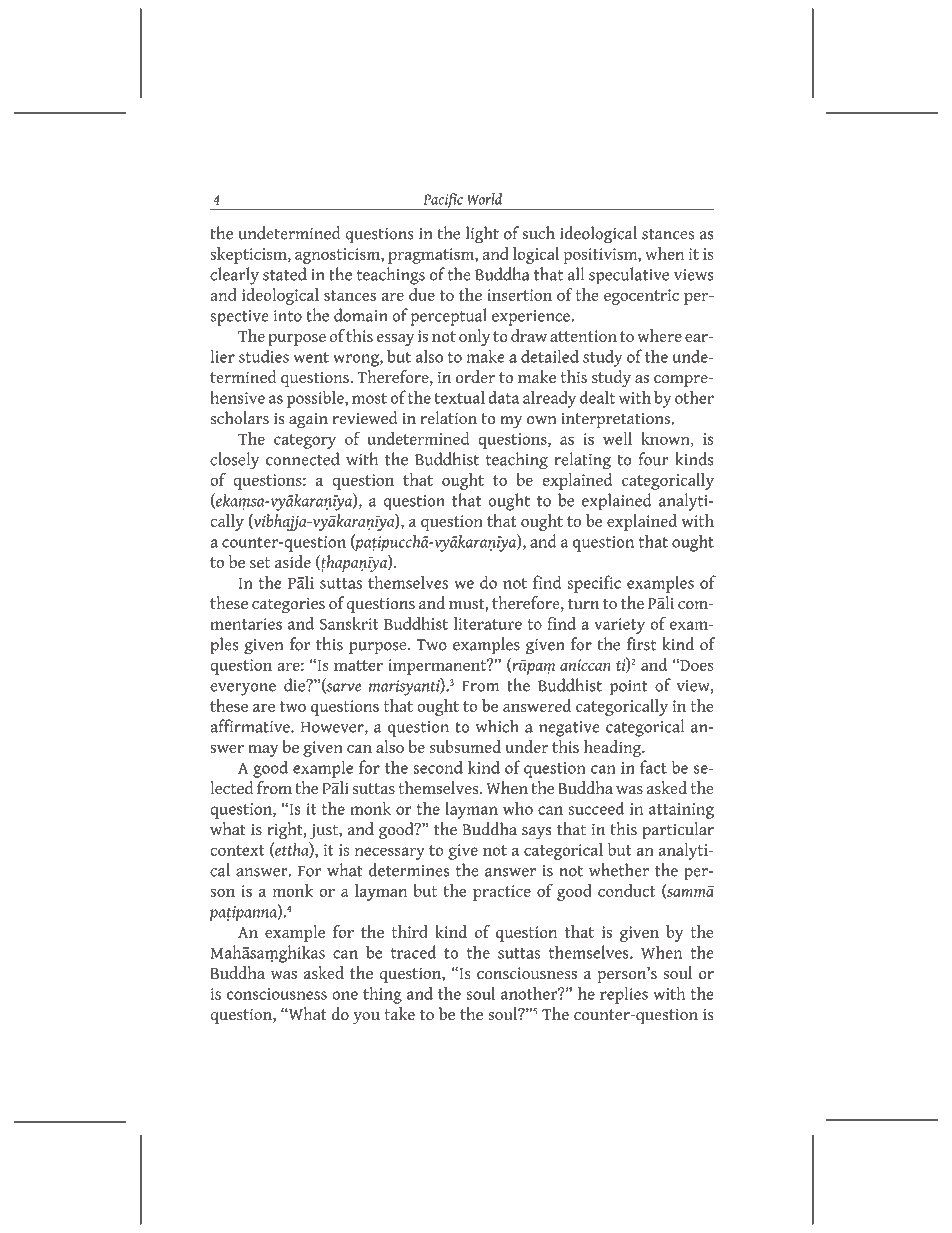 The image size is (952, 1233). Describe the element at coordinates (303, 459) in the document. I see `connected` at that location.
